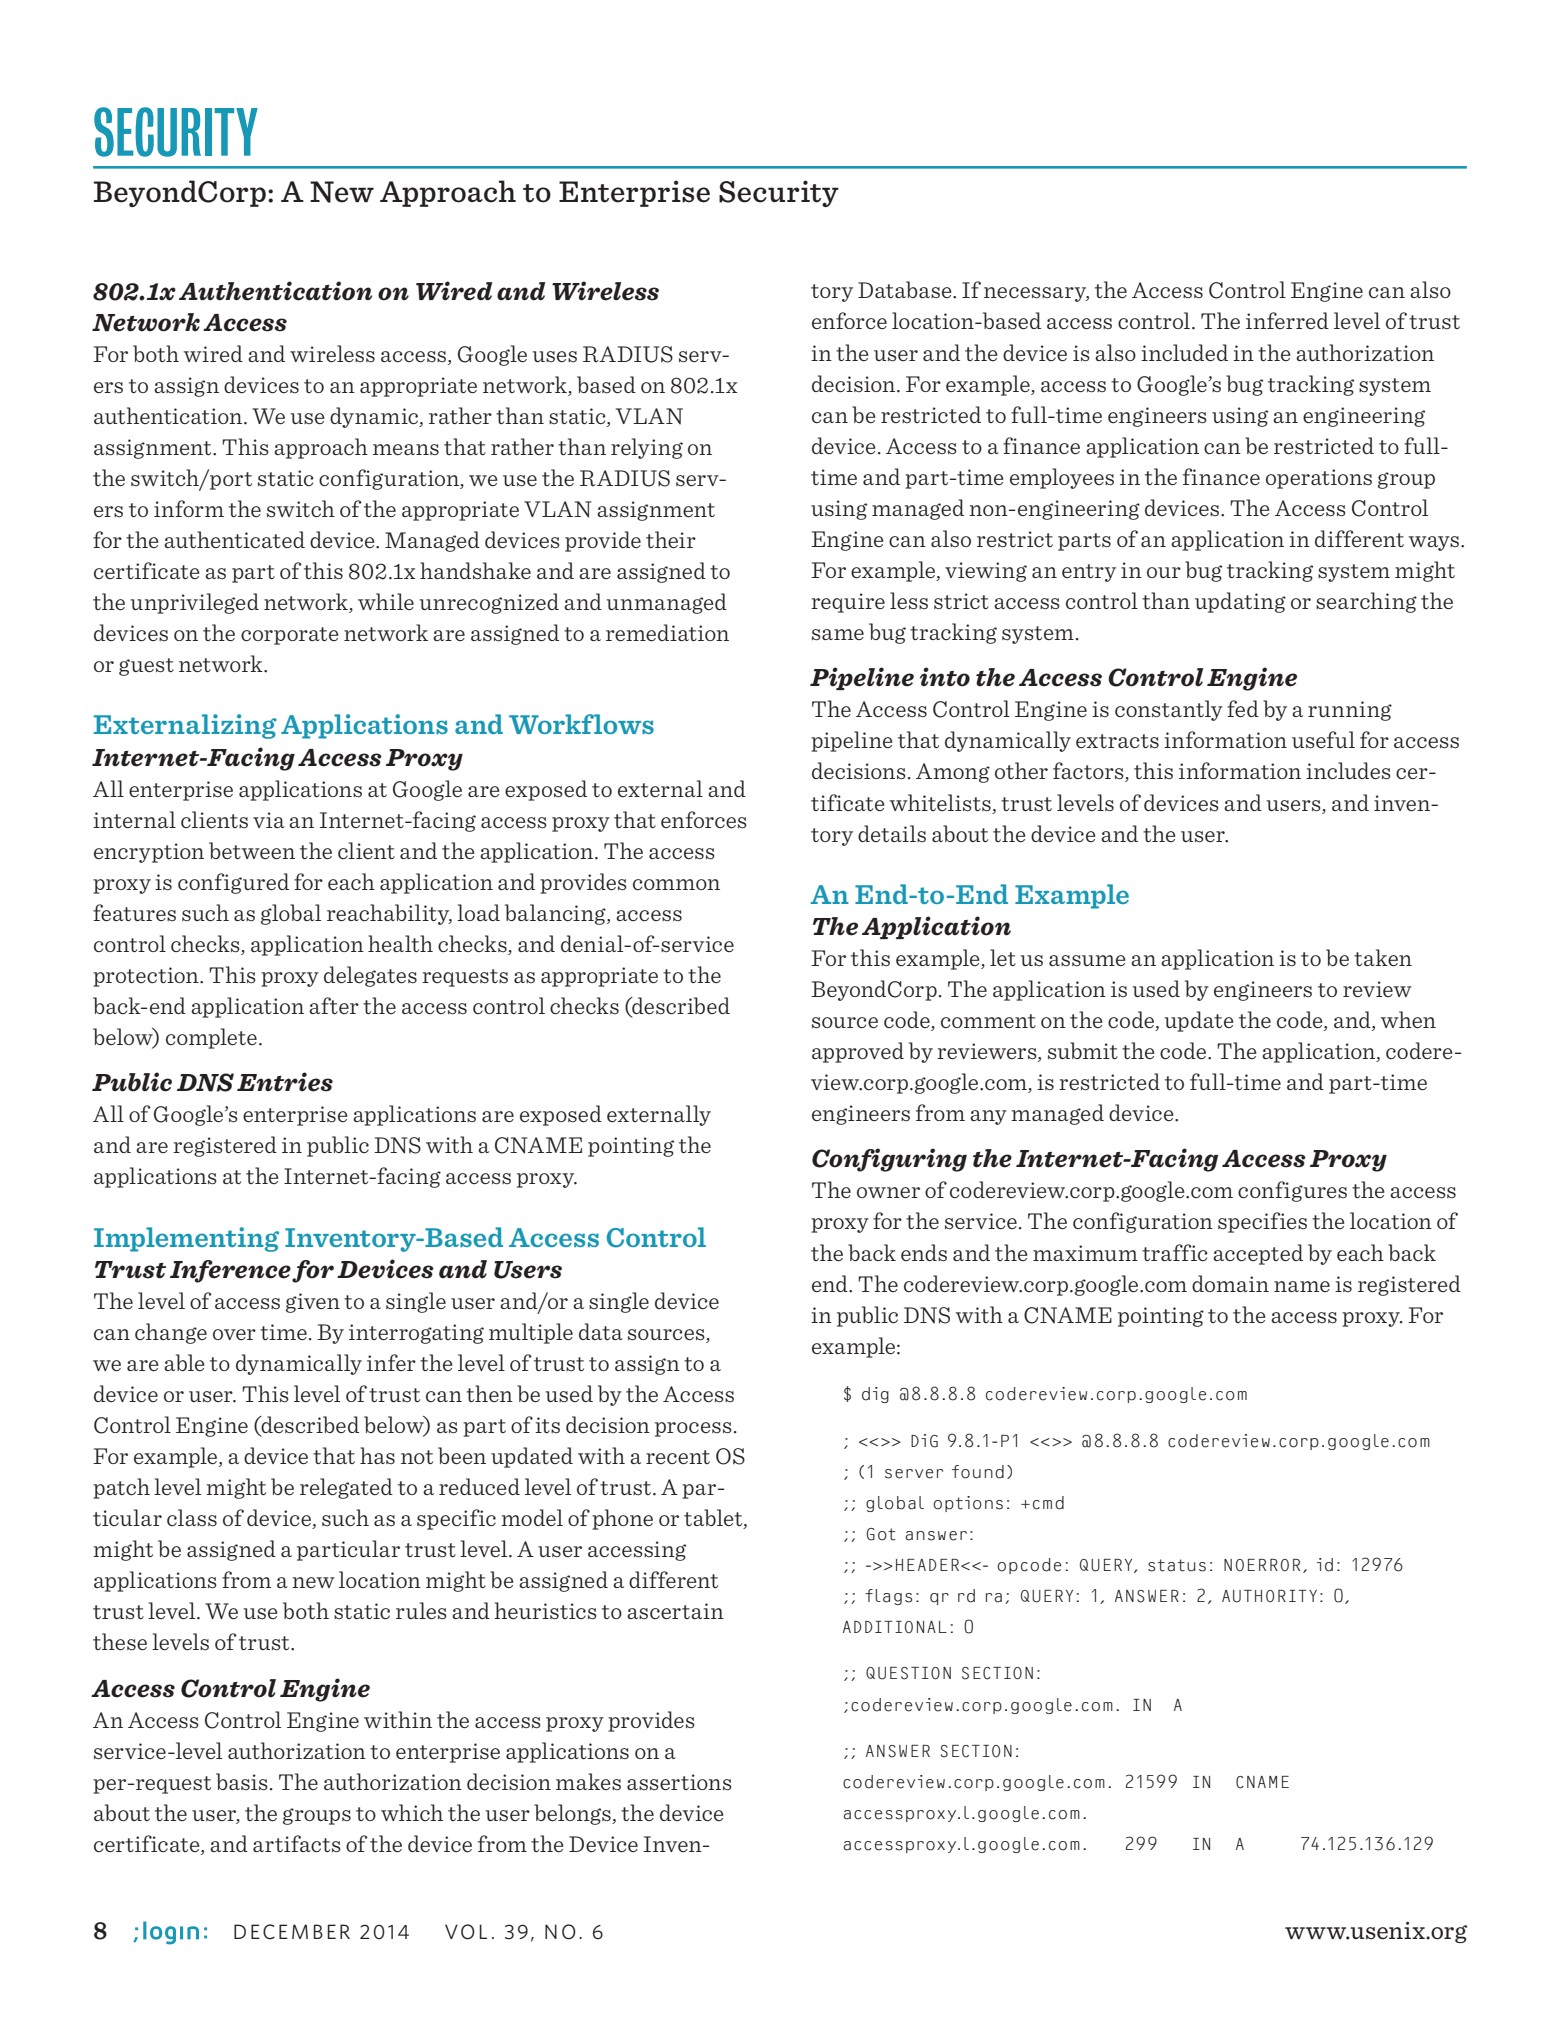 Image resolution: width=1560 pixels, height=2025 pixels. Describe the element at coordinates (838, 635) in the document. I see `same` at that location.
